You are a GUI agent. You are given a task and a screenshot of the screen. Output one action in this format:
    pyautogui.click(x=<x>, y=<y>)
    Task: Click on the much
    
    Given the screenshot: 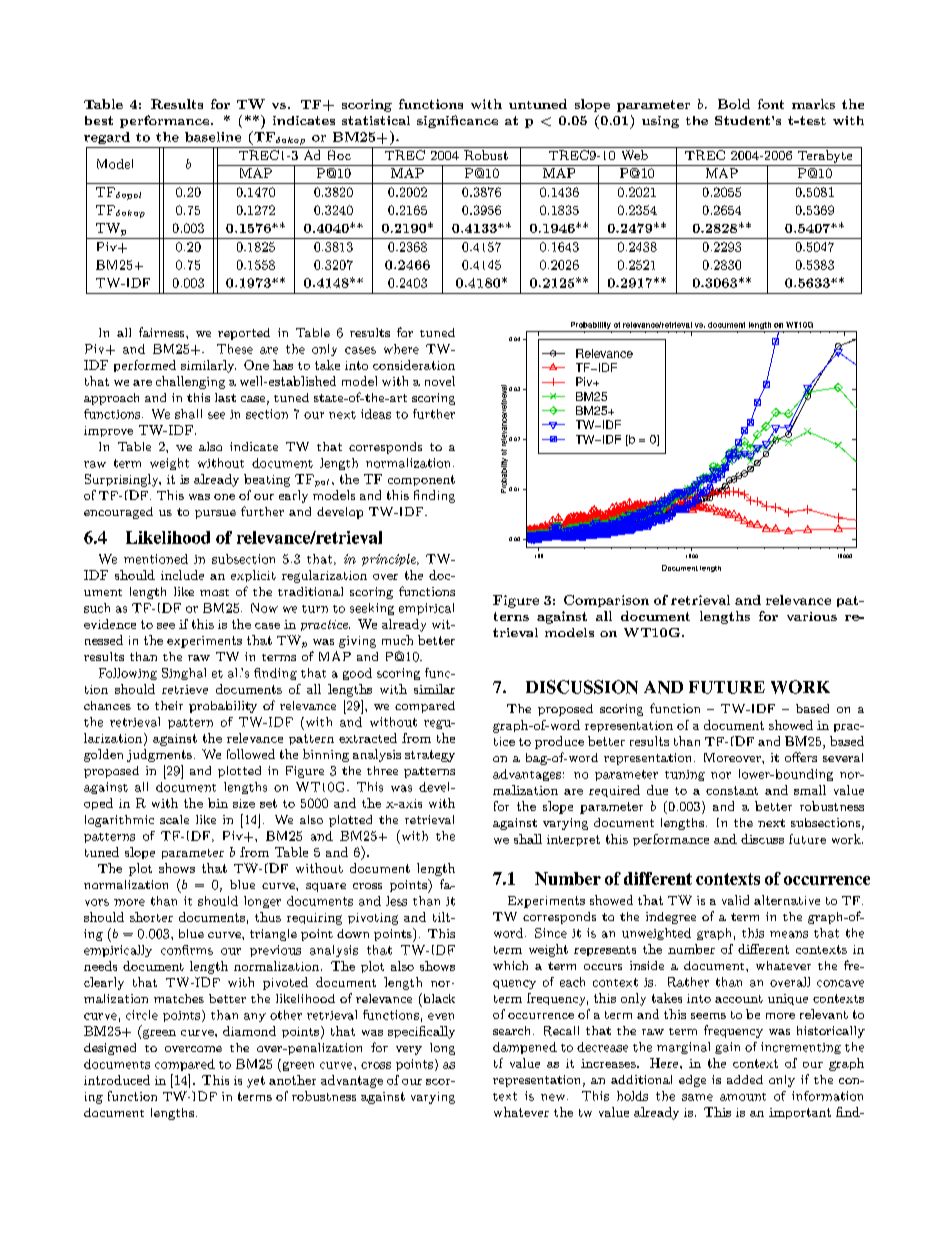 What is the action you would take?
    pyautogui.click(x=397, y=640)
